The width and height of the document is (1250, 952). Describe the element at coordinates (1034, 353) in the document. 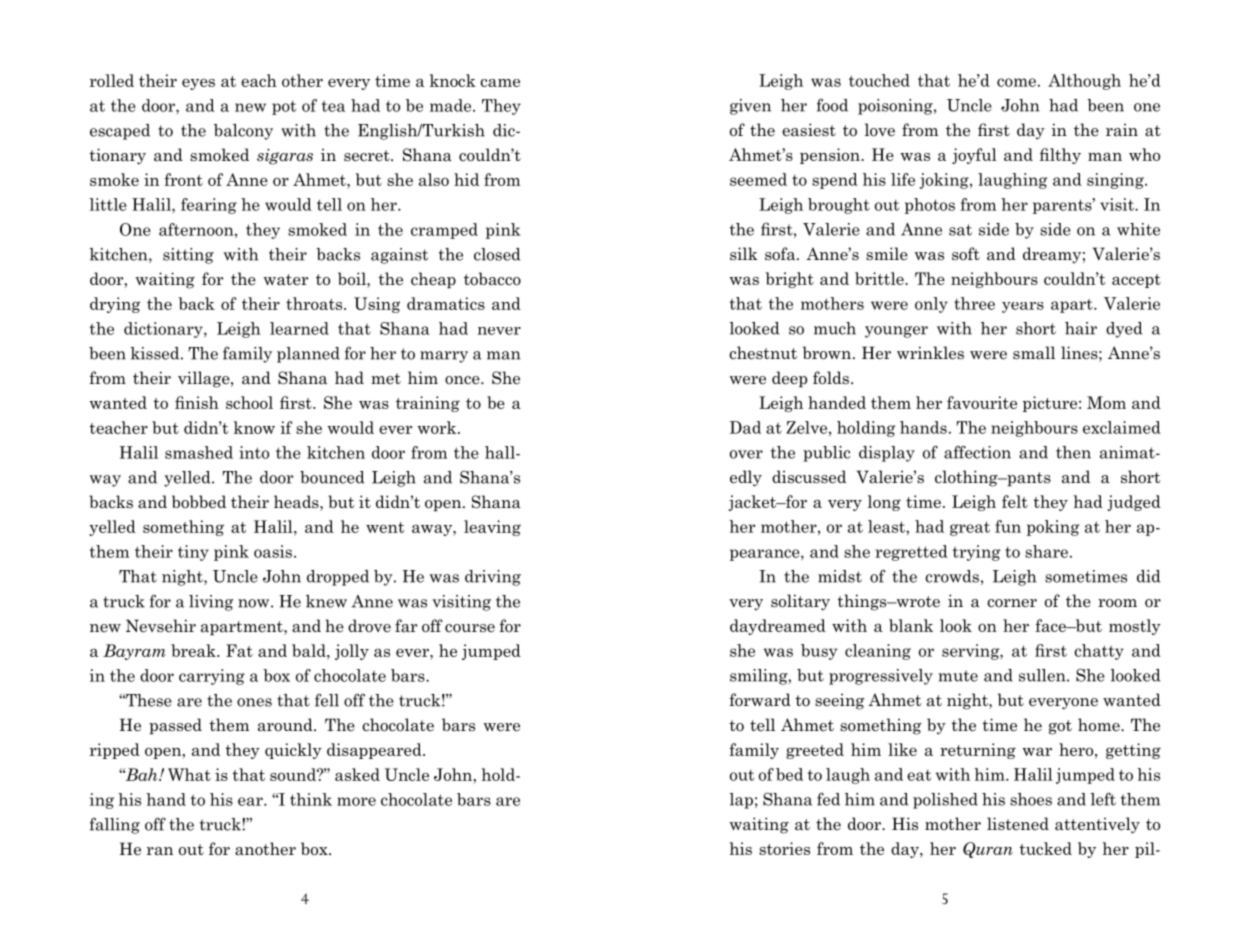

I see `small` at that location.
